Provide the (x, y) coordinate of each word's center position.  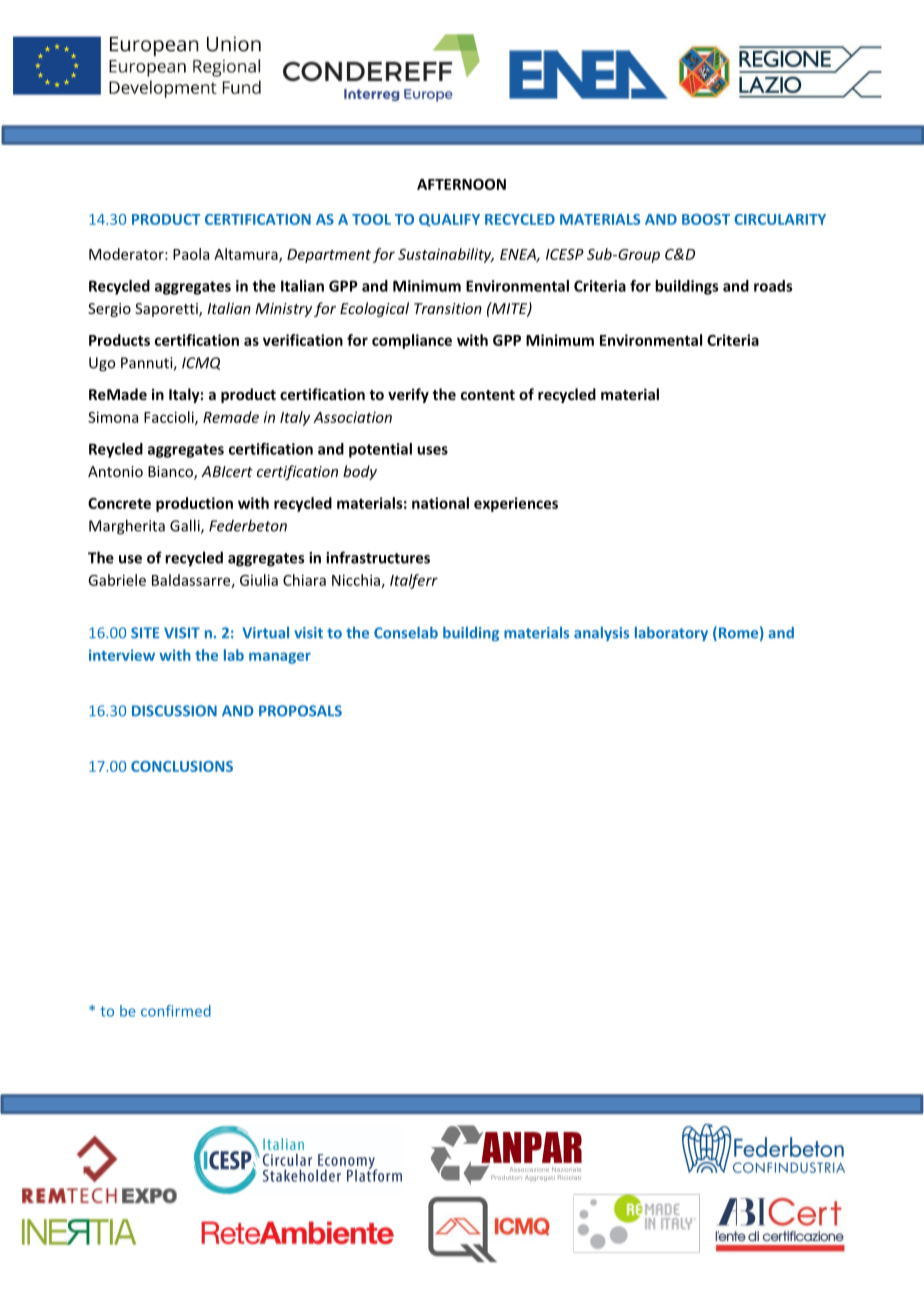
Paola (191, 254)
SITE (145, 633)
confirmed (176, 1011)
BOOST (706, 219)
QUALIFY (449, 220)
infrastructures (378, 557)
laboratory (671, 634)
